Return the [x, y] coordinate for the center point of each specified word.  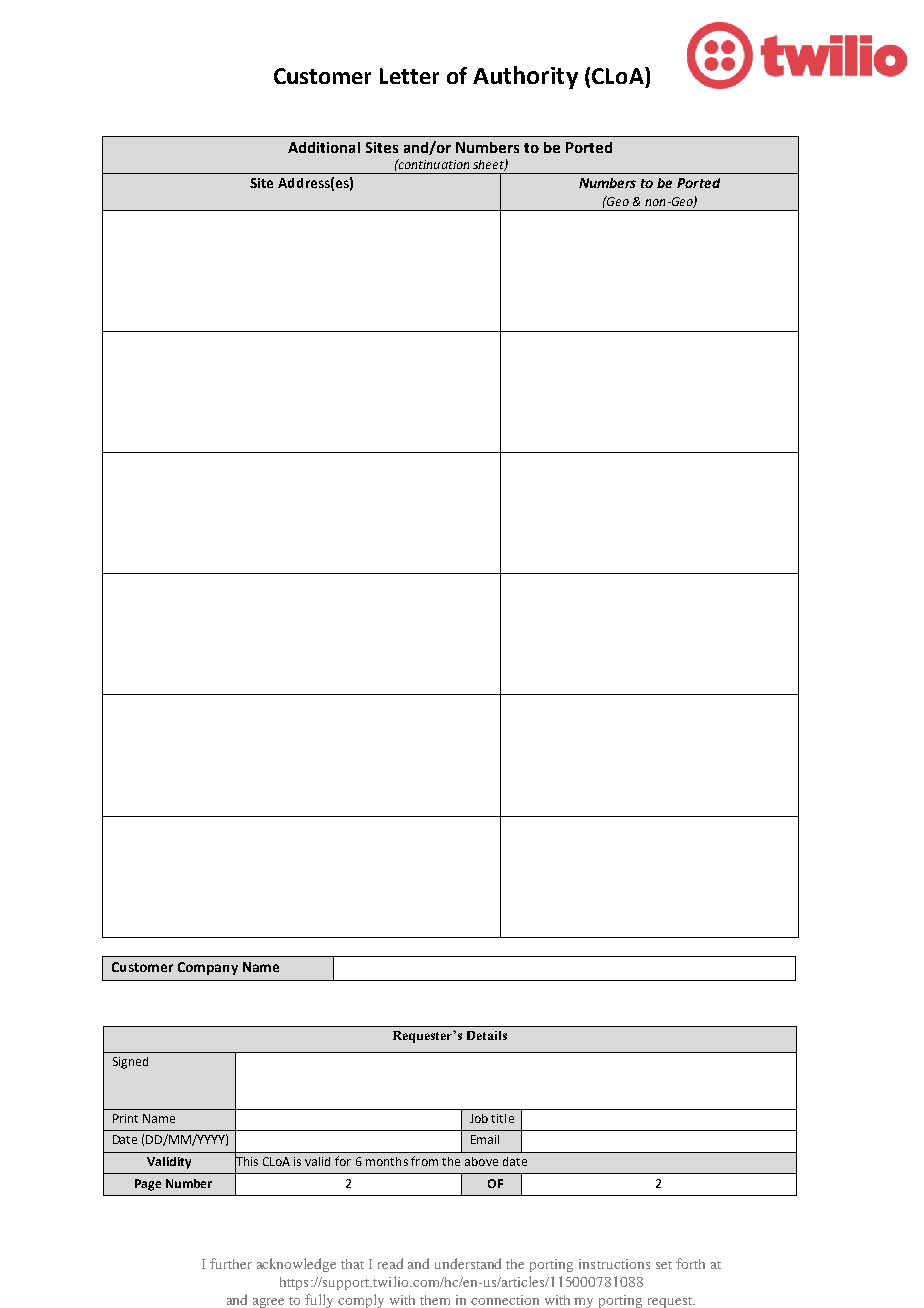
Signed [130, 1063]
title [502, 1118]
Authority [525, 77]
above [481, 1161]
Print [125, 1118]
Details [487, 1035]
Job [479, 1118]
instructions [614, 1264]
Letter [409, 76]
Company [208, 968]
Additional [324, 147]
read [390, 1263]
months [387, 1161]
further [231, 1263]
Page [148, 1185]
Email [485, 1139]
